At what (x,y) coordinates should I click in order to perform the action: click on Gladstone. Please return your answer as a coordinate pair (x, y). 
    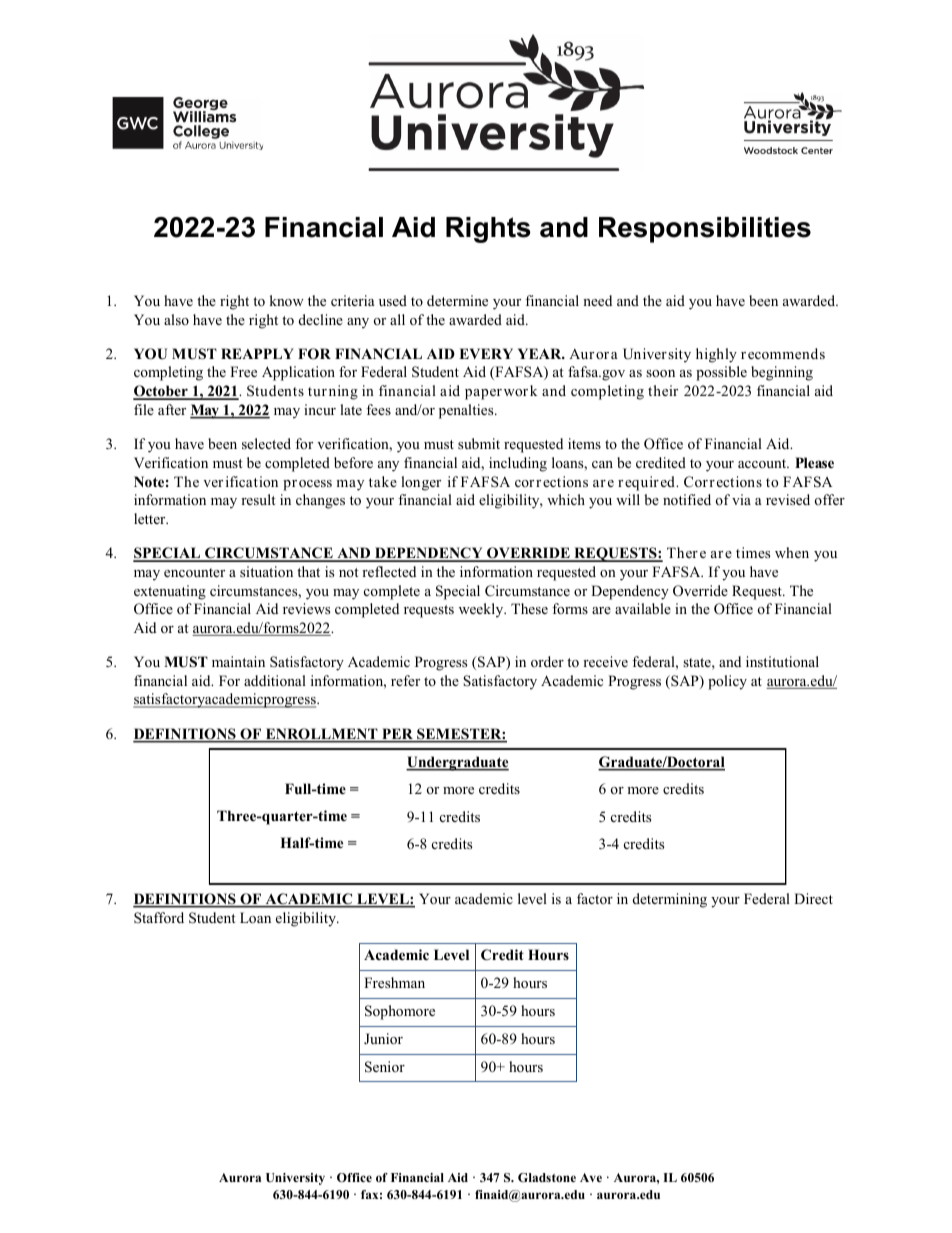
    Looking at the image, I should click on (547, 1177).
